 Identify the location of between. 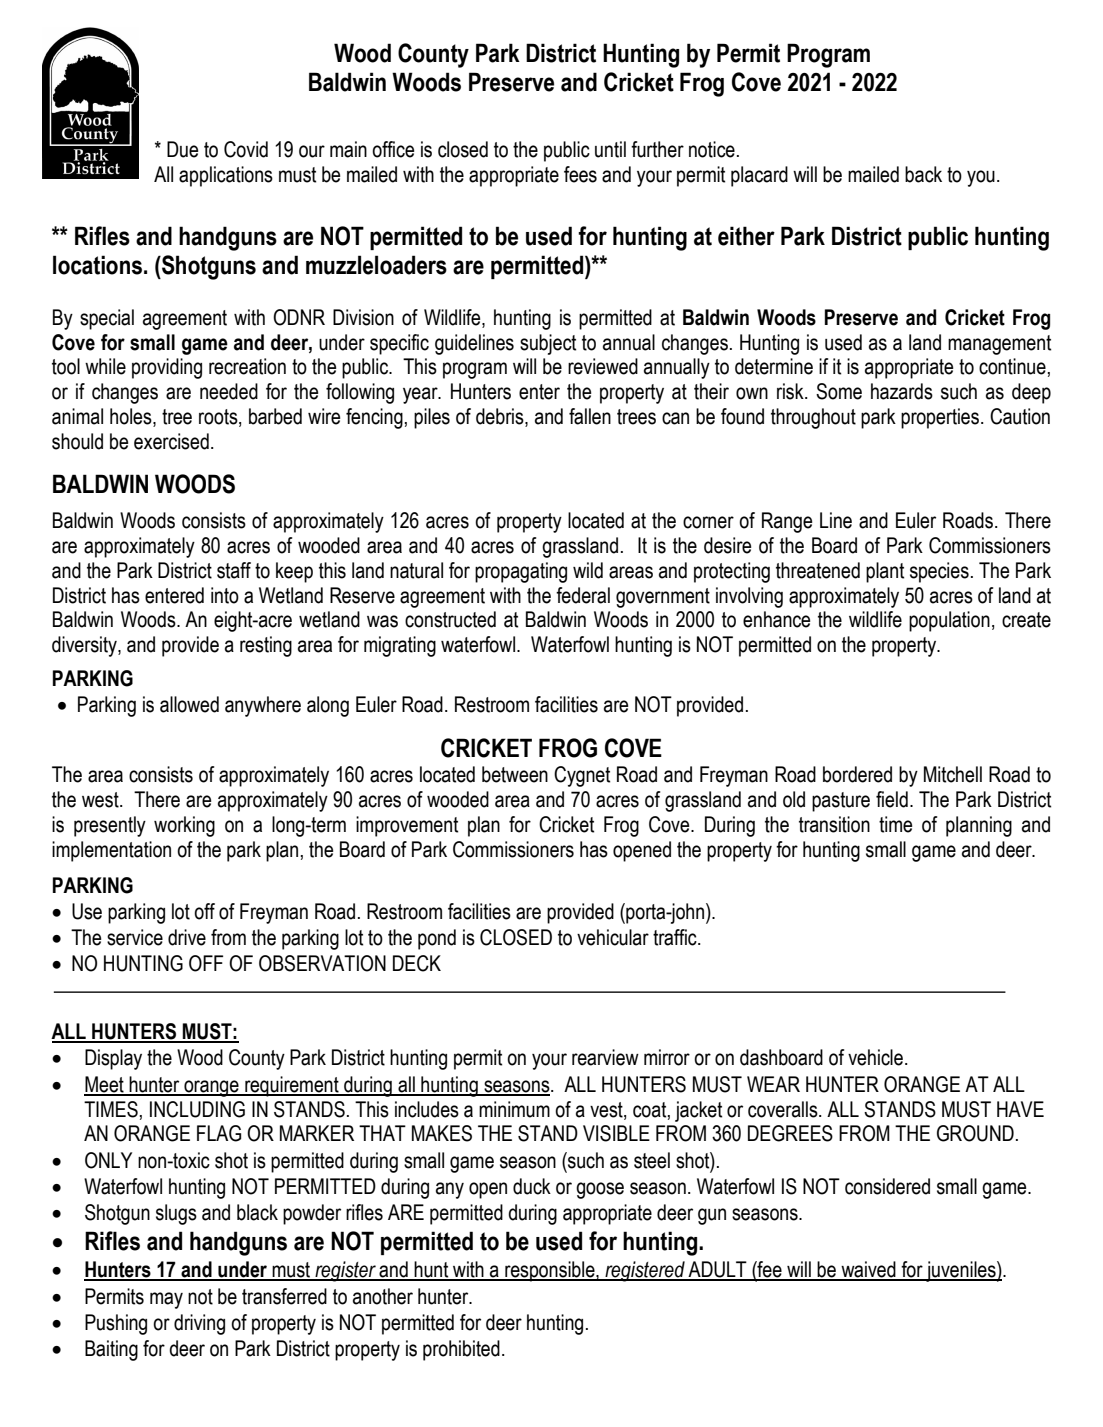
(515, 774).
